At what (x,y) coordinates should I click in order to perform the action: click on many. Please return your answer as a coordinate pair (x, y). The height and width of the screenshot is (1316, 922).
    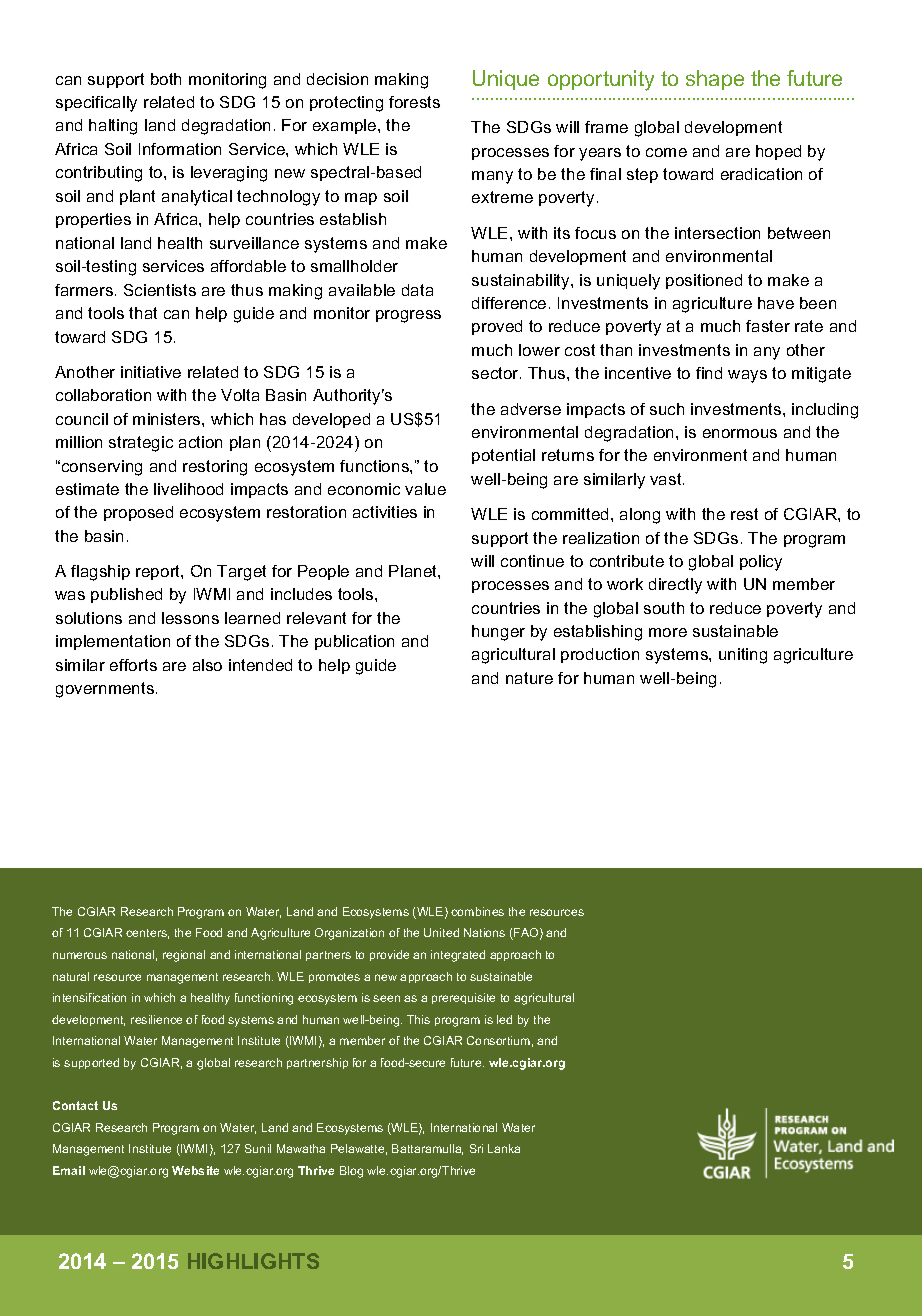
    Looking at the image, I should click on (492, 177).
